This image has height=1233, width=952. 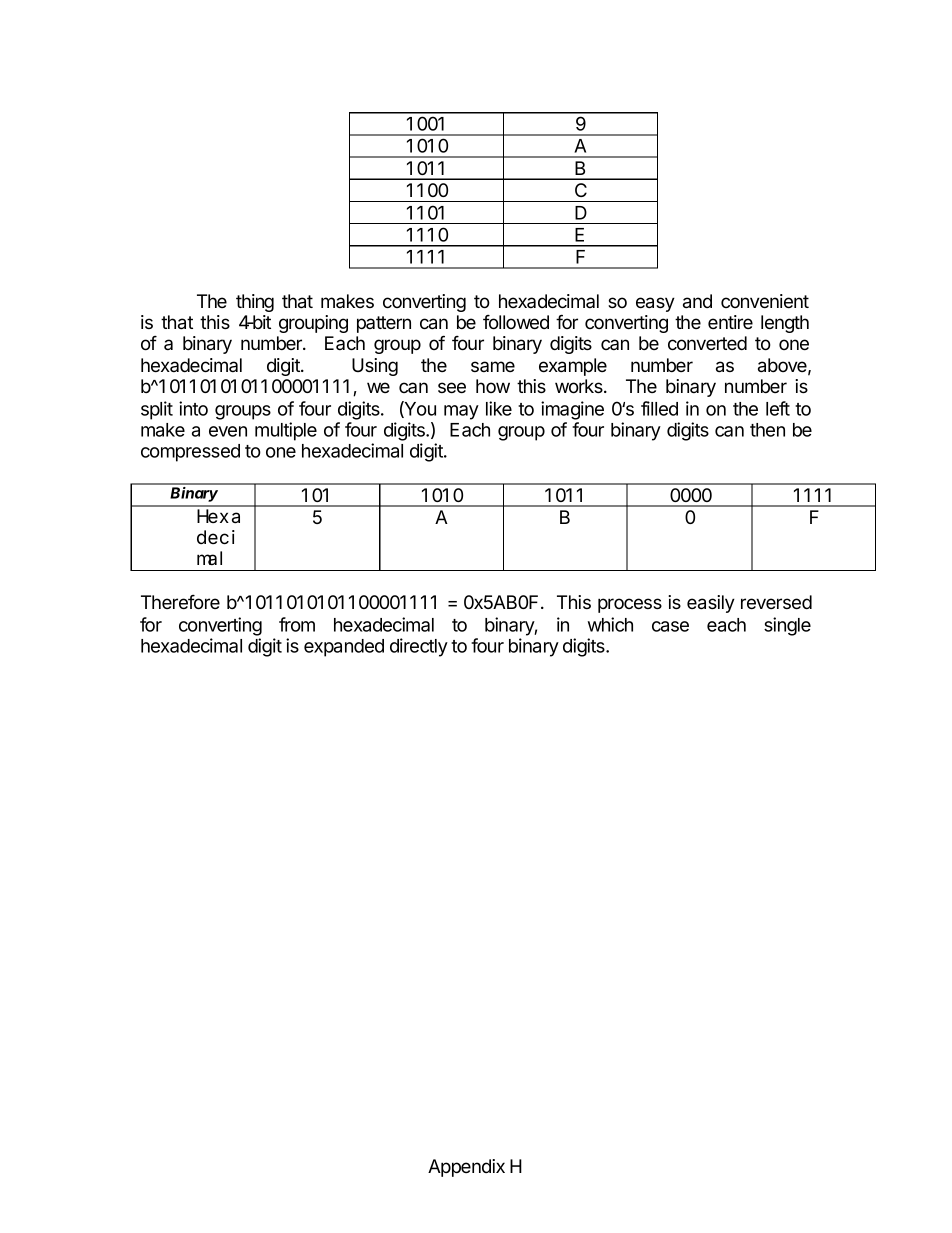 I want to click on followed, so click(x=516, y=322).
